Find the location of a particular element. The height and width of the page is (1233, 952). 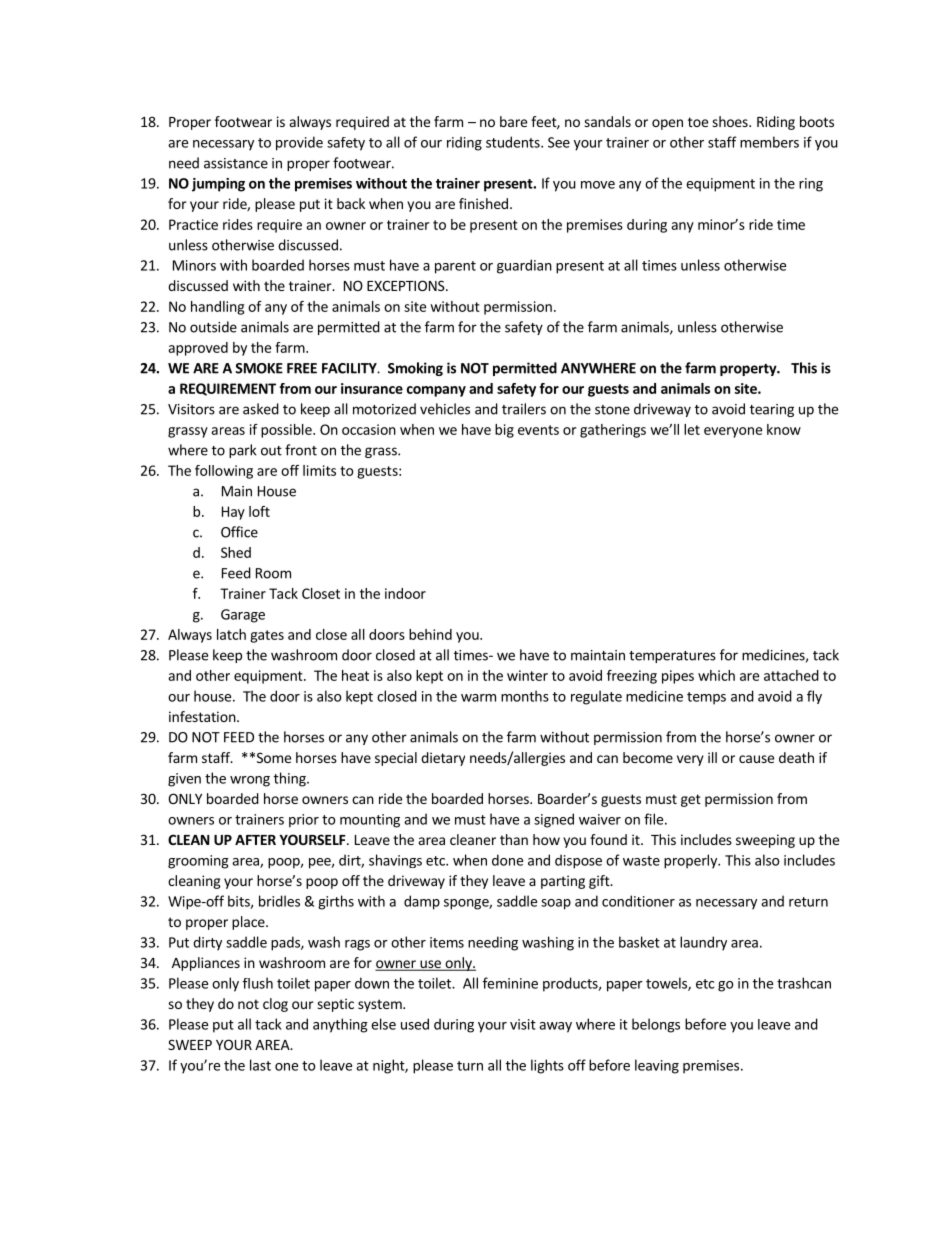

know is located at coordinates (784, 429).
